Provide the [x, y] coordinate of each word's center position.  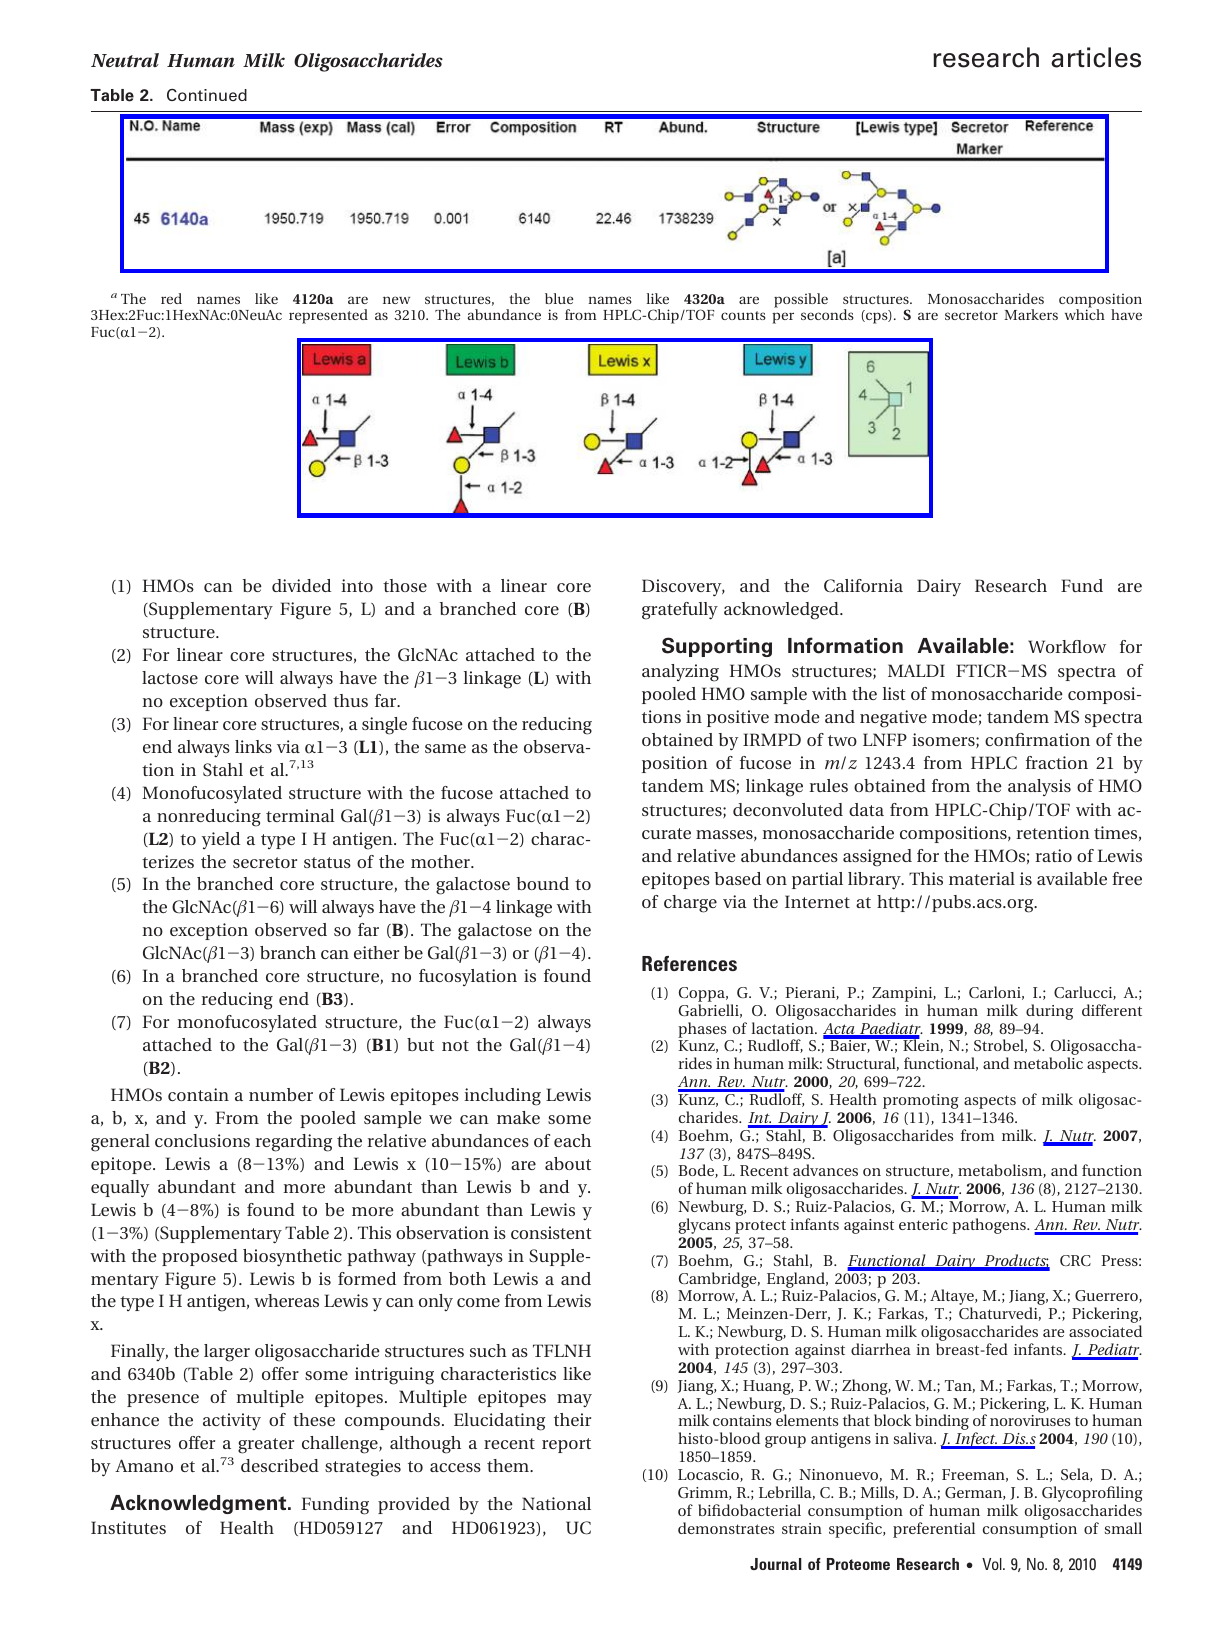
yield [221, 840]
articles [1096, 57]
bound [543, 883]
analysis [1039, 787]
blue [559, 298]
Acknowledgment [199, 1504]
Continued [207, 95]
